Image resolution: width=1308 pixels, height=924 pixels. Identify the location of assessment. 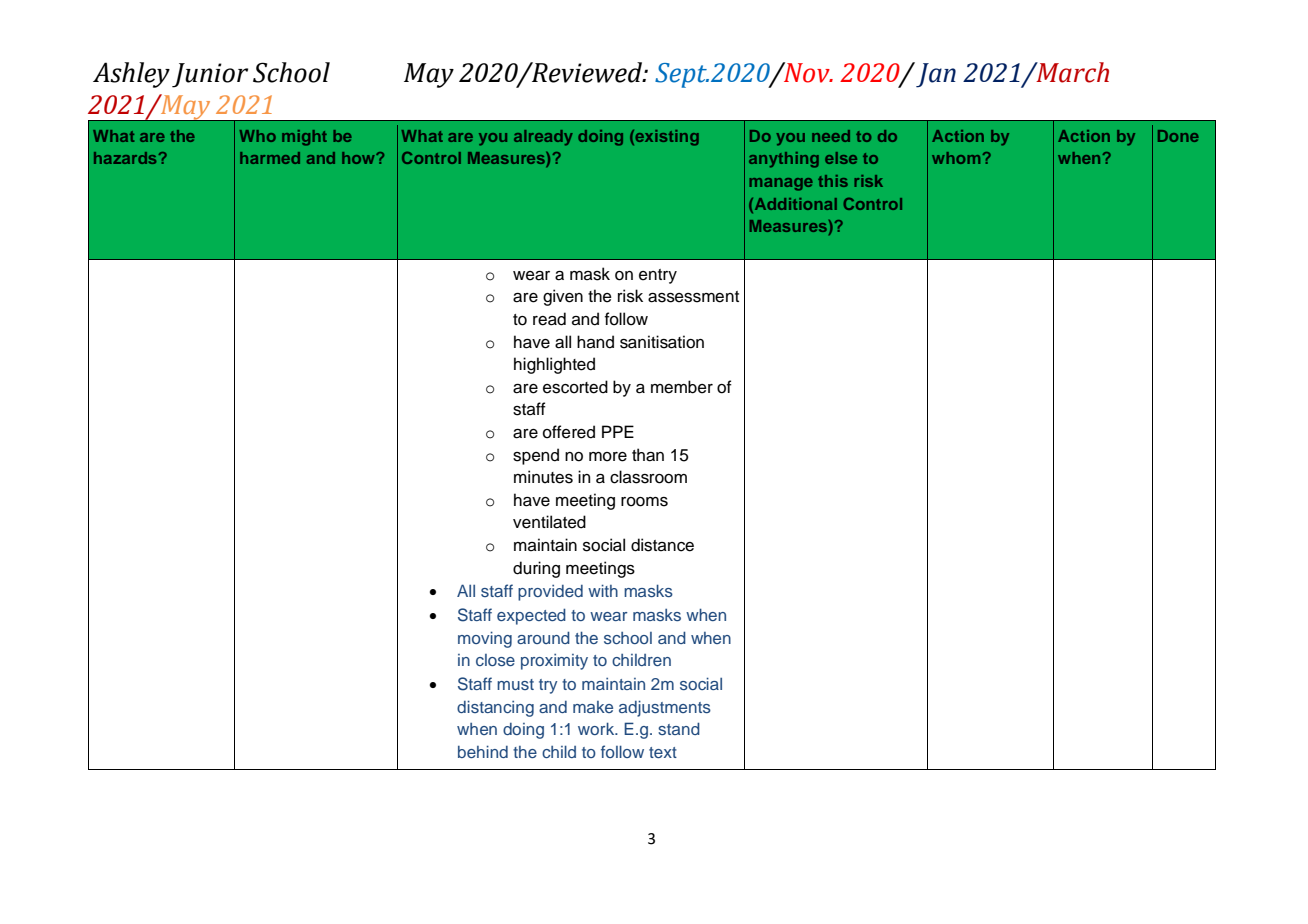
(693, 297).
